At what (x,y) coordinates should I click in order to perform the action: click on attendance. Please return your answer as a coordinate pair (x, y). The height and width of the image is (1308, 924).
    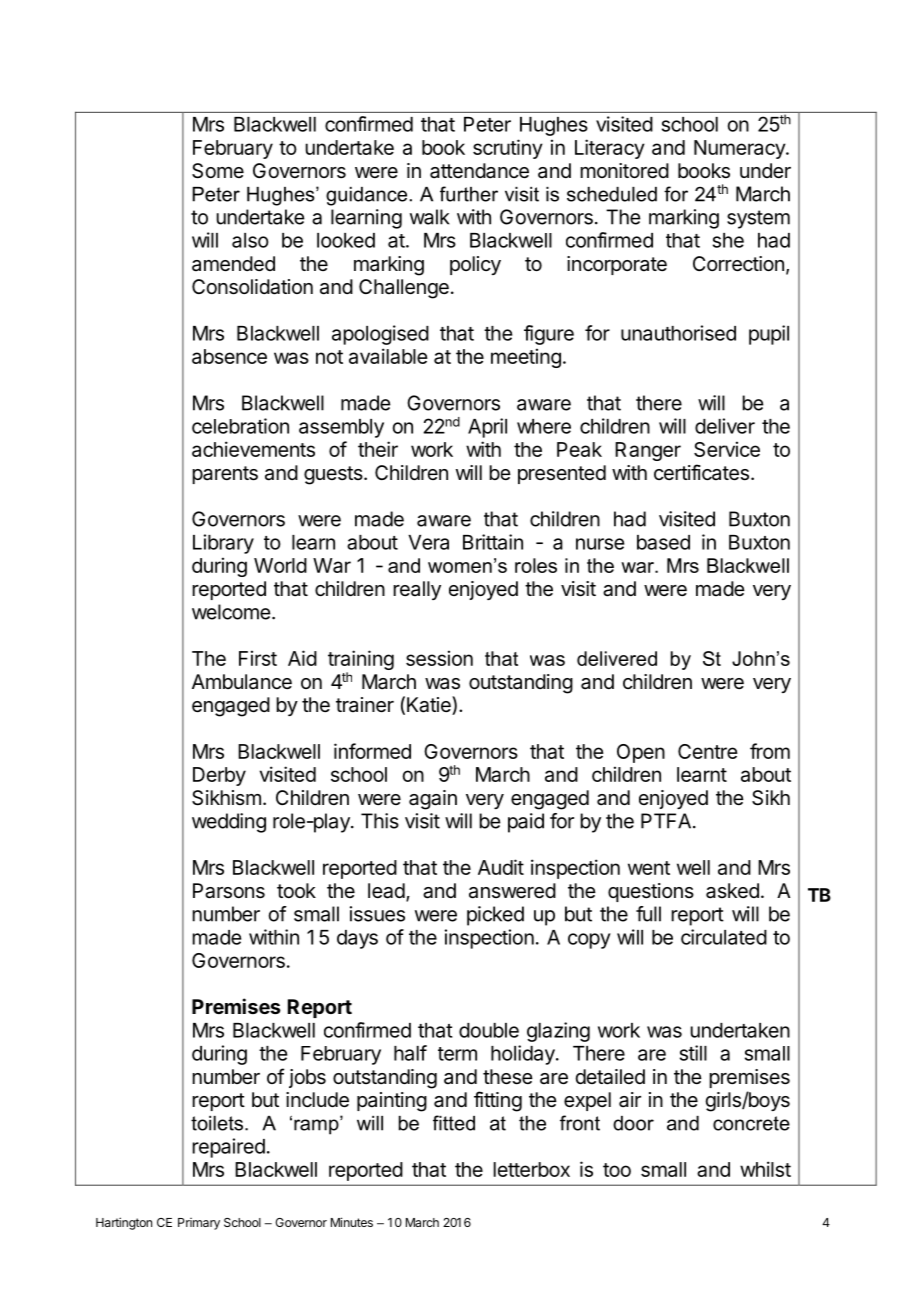
    Looking at the image, I should click on (479, 171).
